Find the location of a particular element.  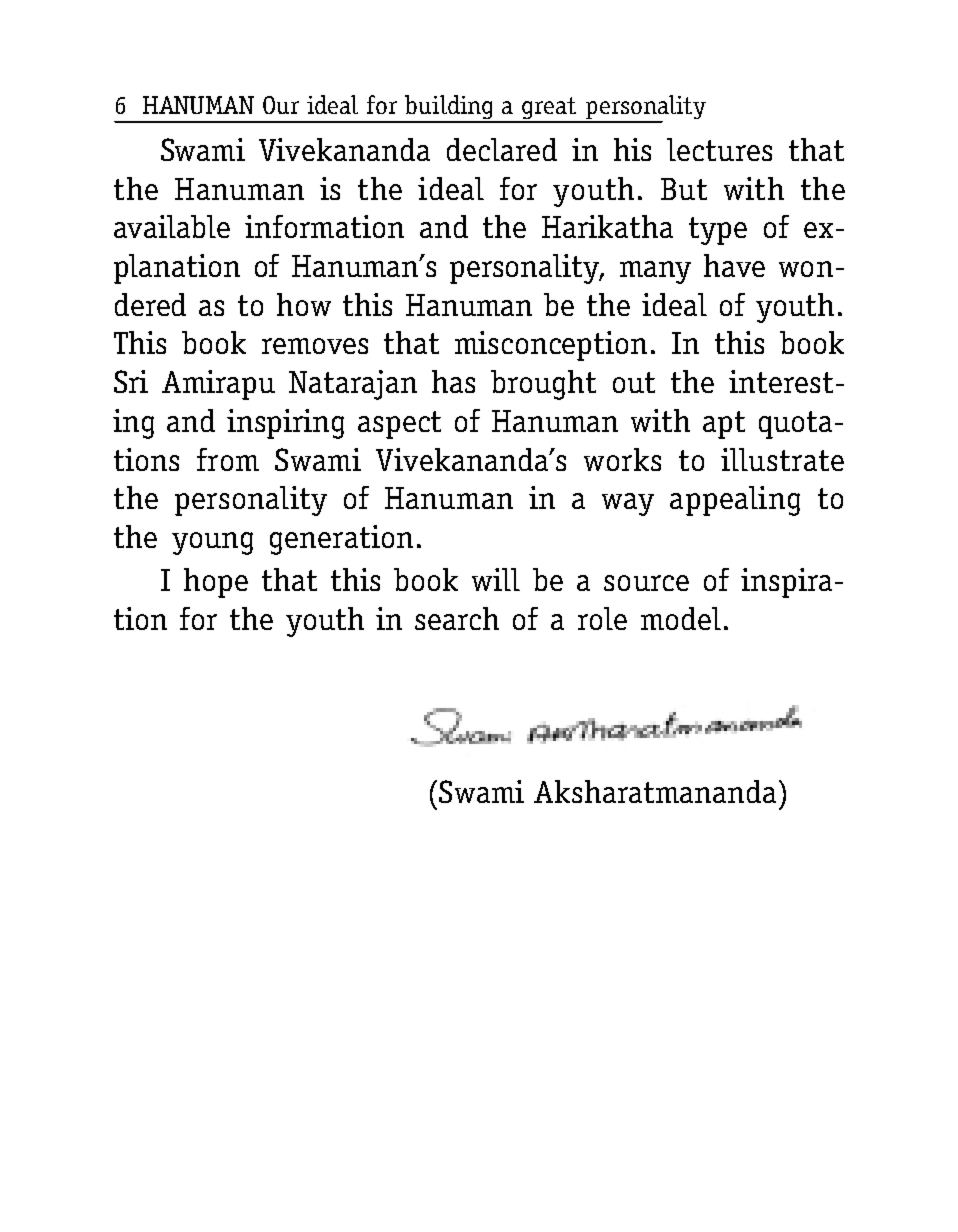

aspect is located at coordinates (399, 425).
